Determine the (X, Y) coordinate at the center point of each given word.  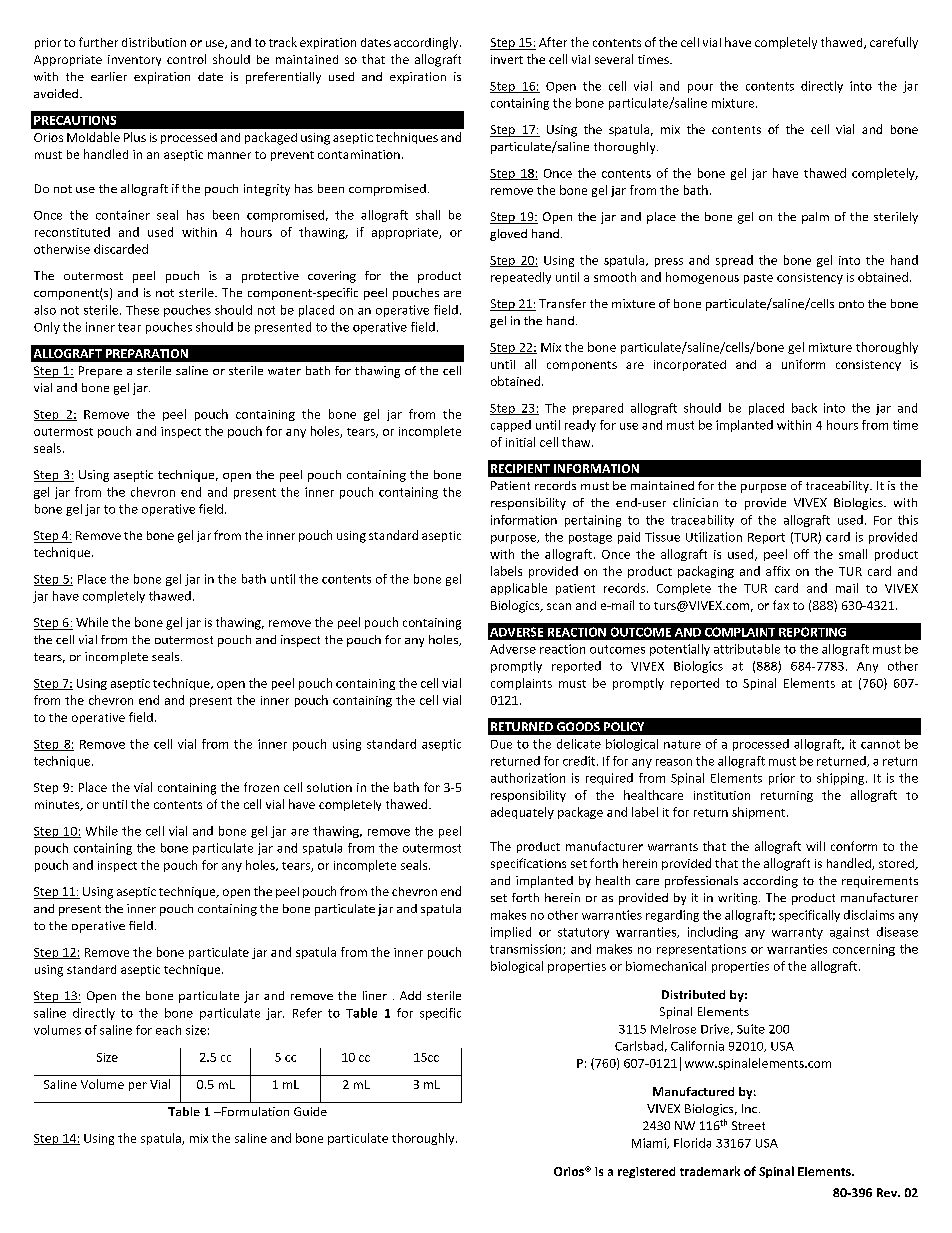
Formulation (254, 1111)
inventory (134, 60)
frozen (261, 787)
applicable (519, 589)
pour (700, 88)
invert (507, 59)
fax (781, 605)
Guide (310, 1111)
